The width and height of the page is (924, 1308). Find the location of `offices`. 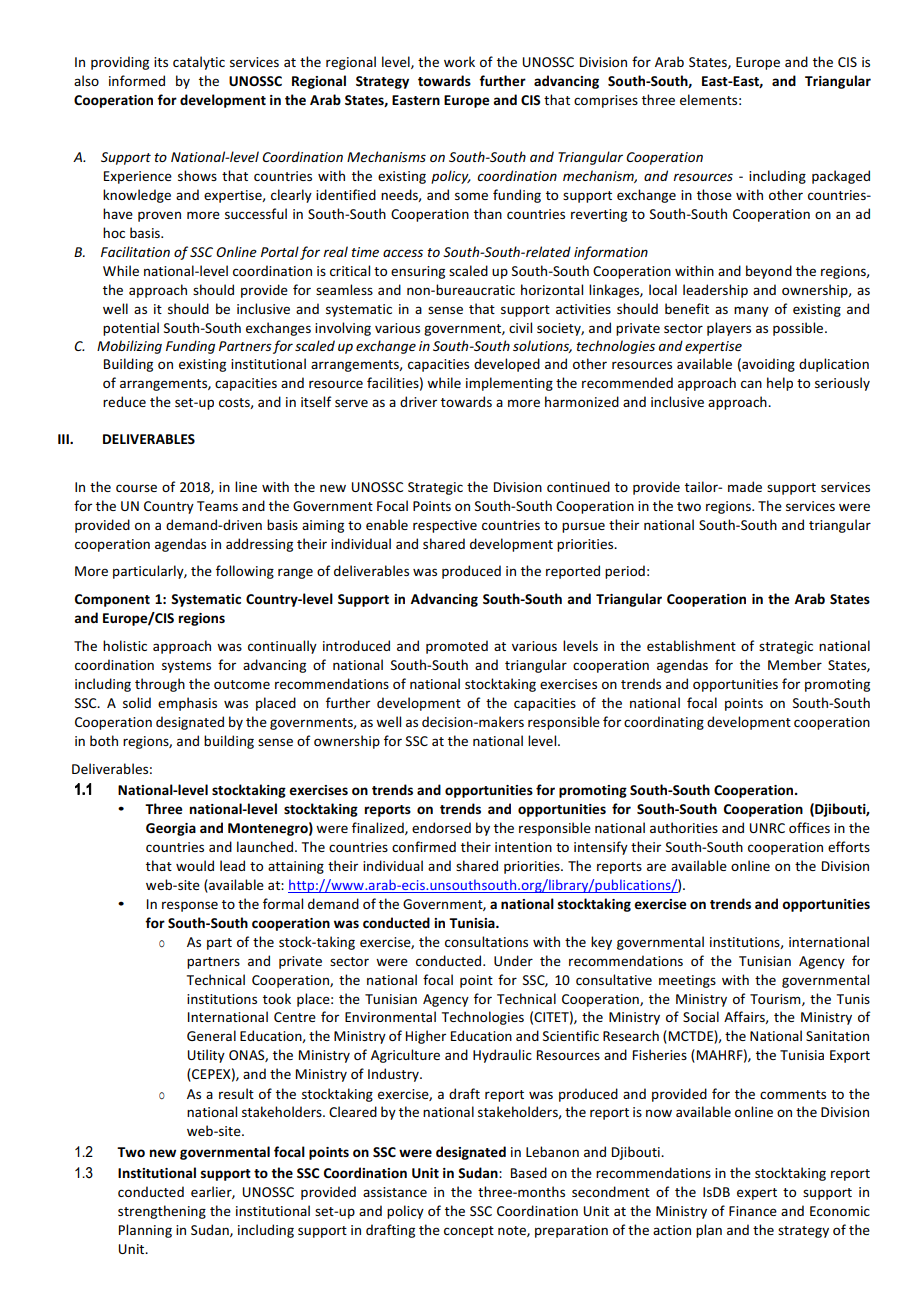

offices is located at coordinates (809, 827).
